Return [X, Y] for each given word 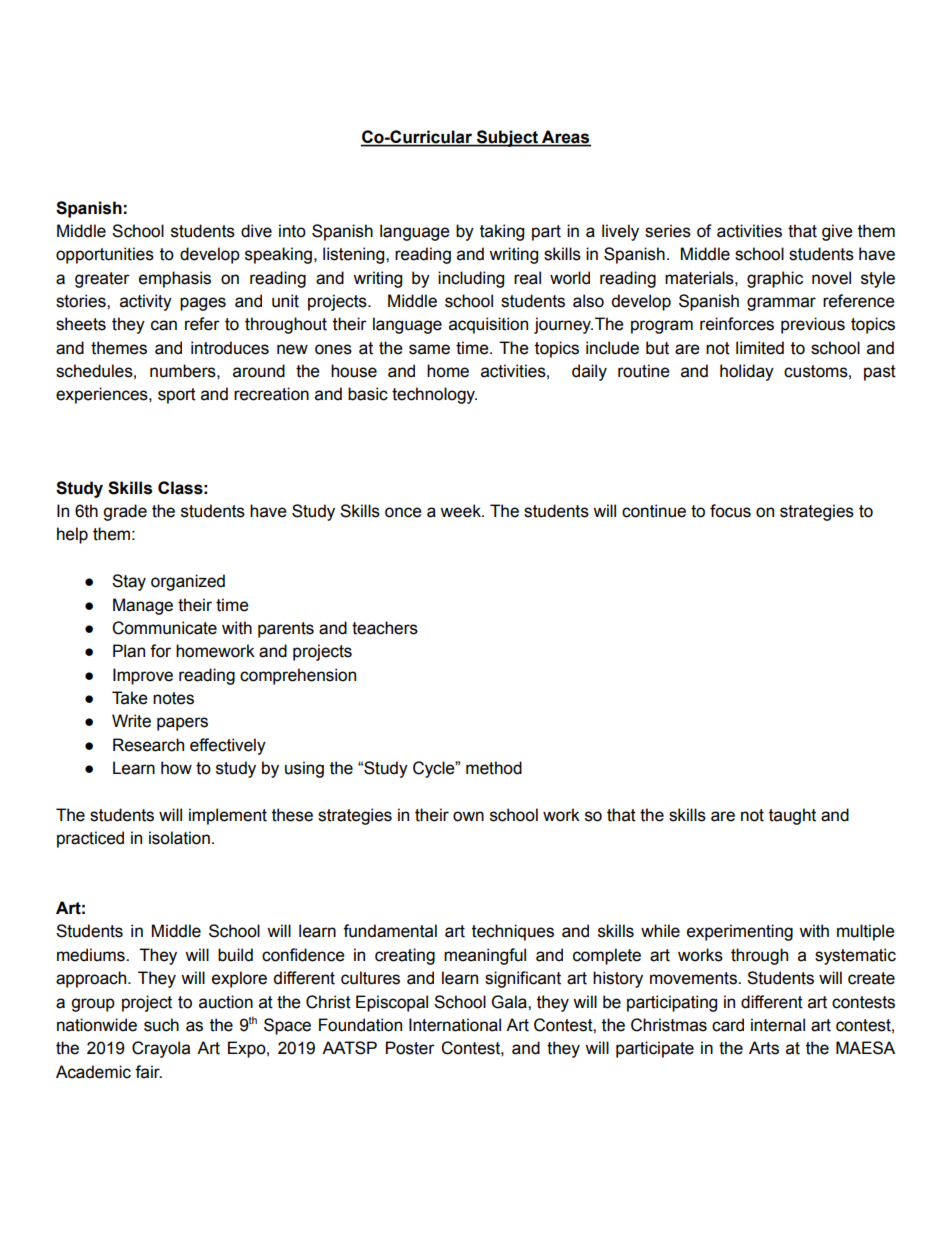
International [455, 1025]
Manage [143, 606]
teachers [385, 628]
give [837, 232]
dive [256, 231]
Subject [507, 138]
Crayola [161, 1049]
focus [730, 511]
